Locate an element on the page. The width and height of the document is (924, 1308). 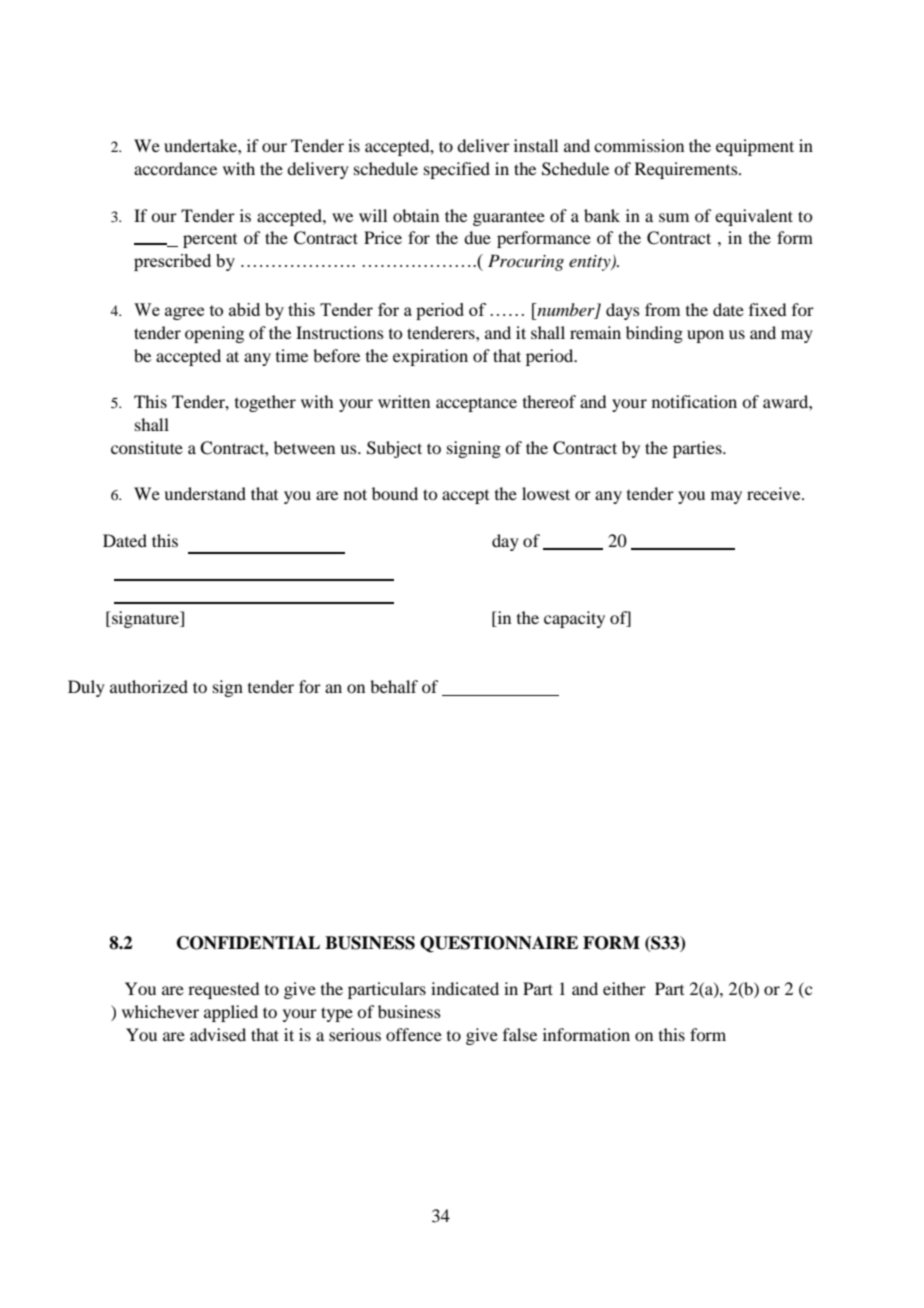
Subject is located at coordinates (394, 449).
